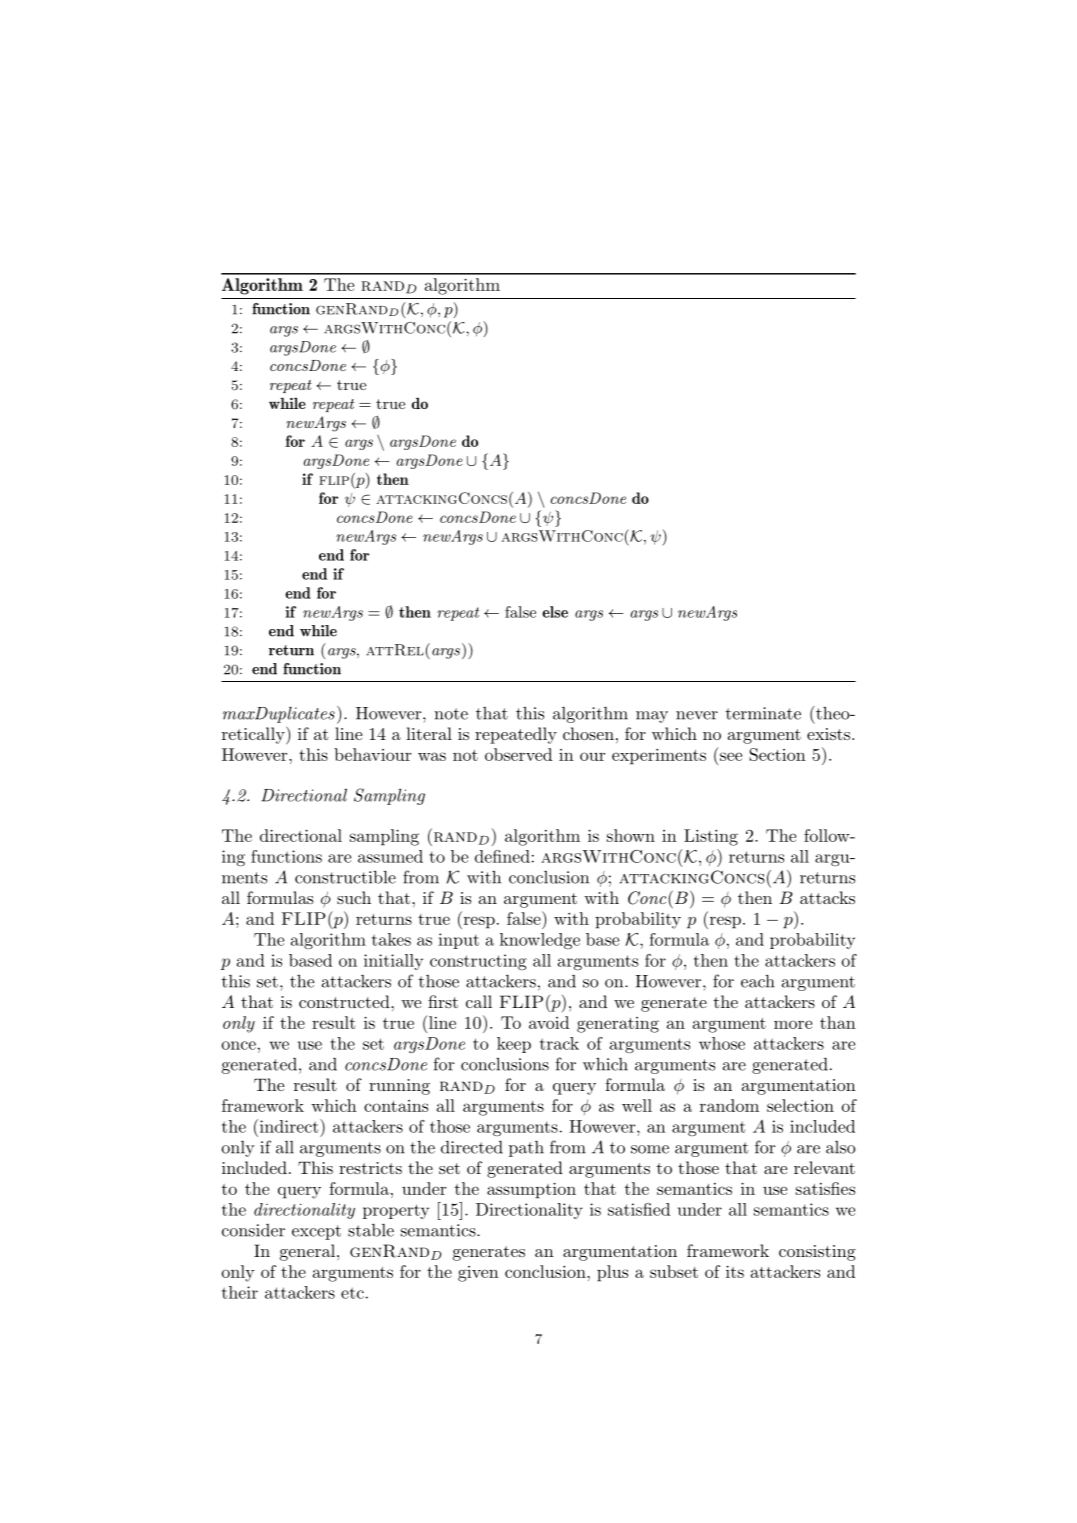  Describe the element at coordinates (758, 981) in the page. I see `each` at that location.
